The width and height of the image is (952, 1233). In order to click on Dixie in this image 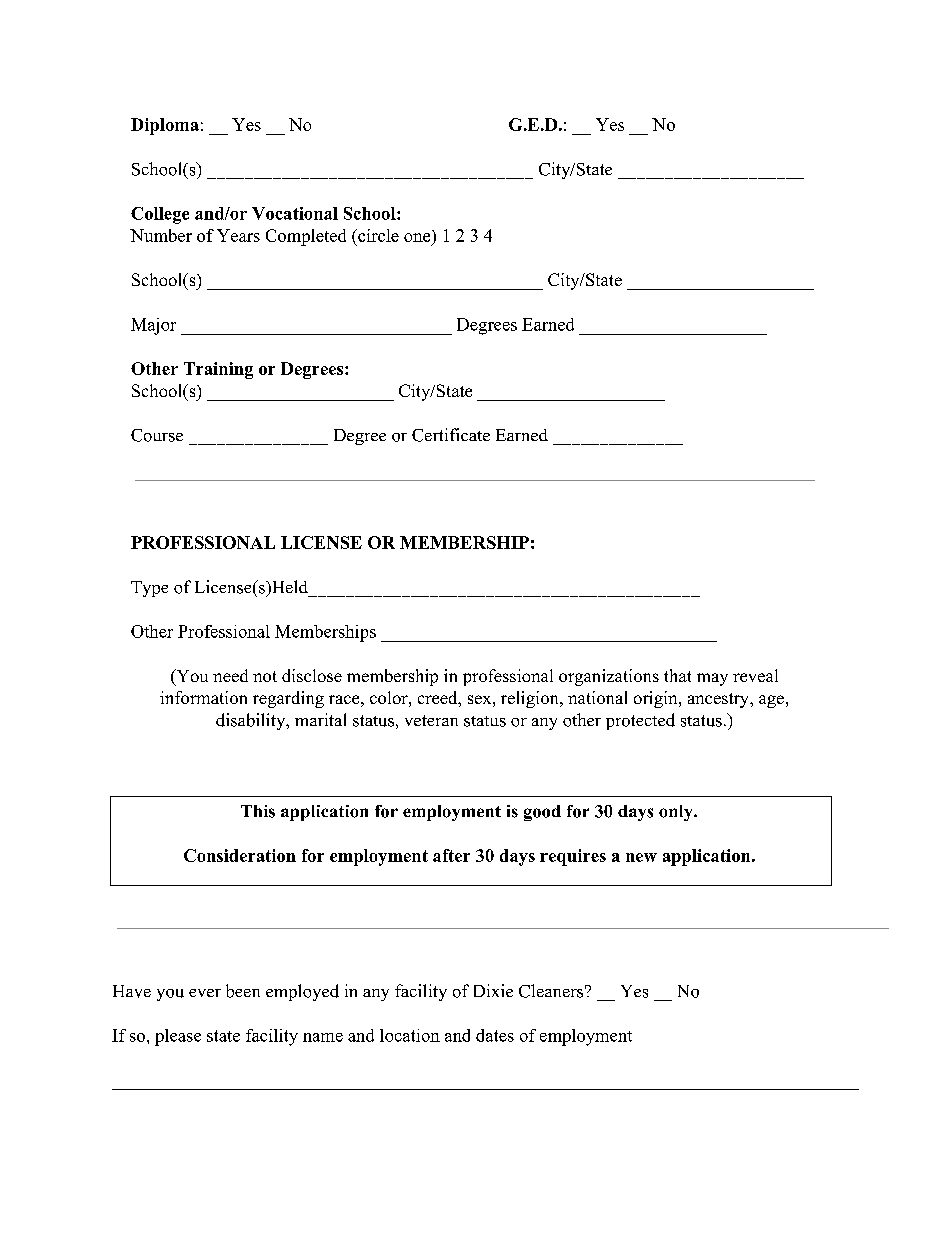, I will do `click(493, 990)`.
